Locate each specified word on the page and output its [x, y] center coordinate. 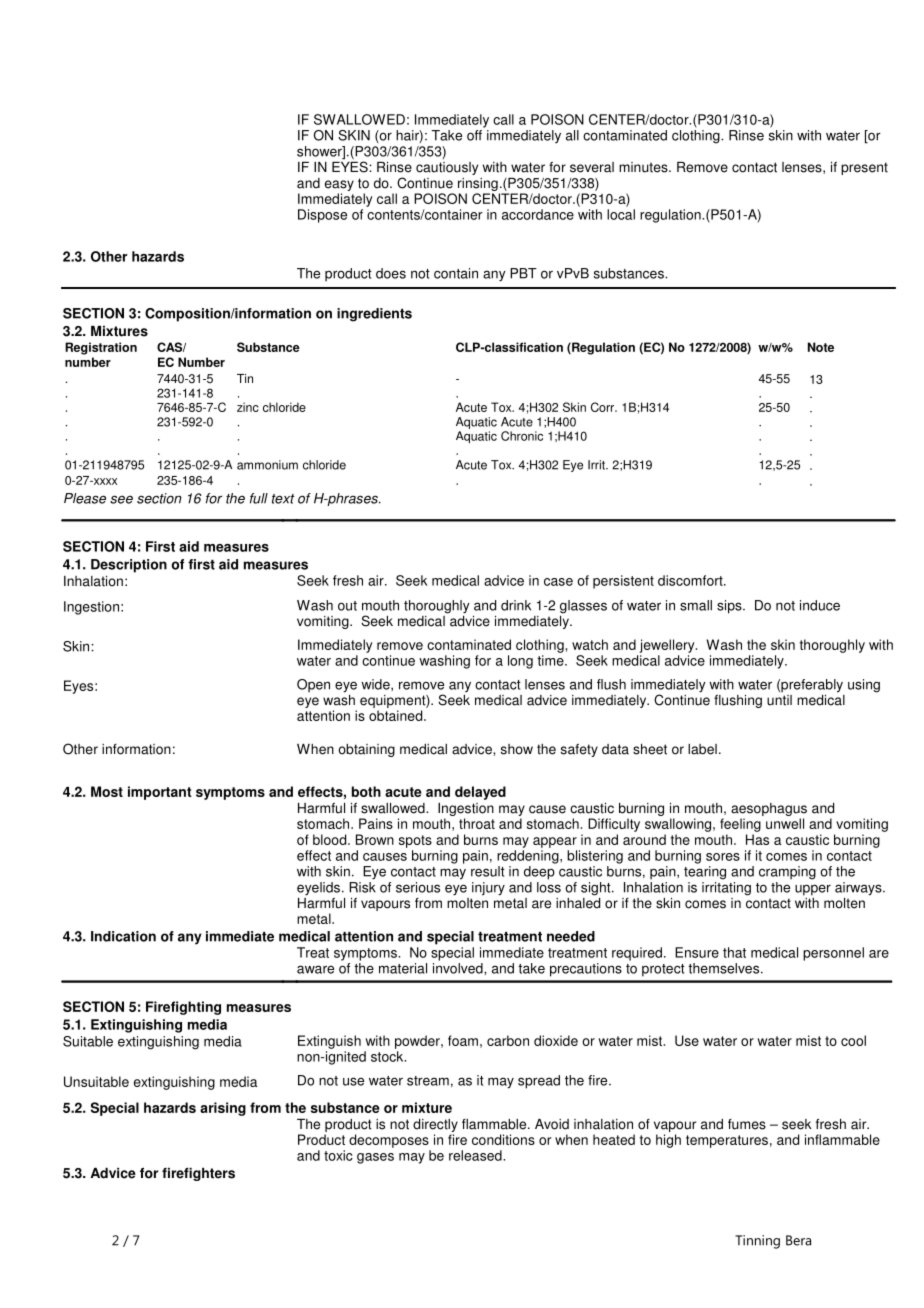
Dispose [322, 216]
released [476, 1155]
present [864, 168]
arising [223, 1109]
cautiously [447, 168]
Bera [798, 1240]
